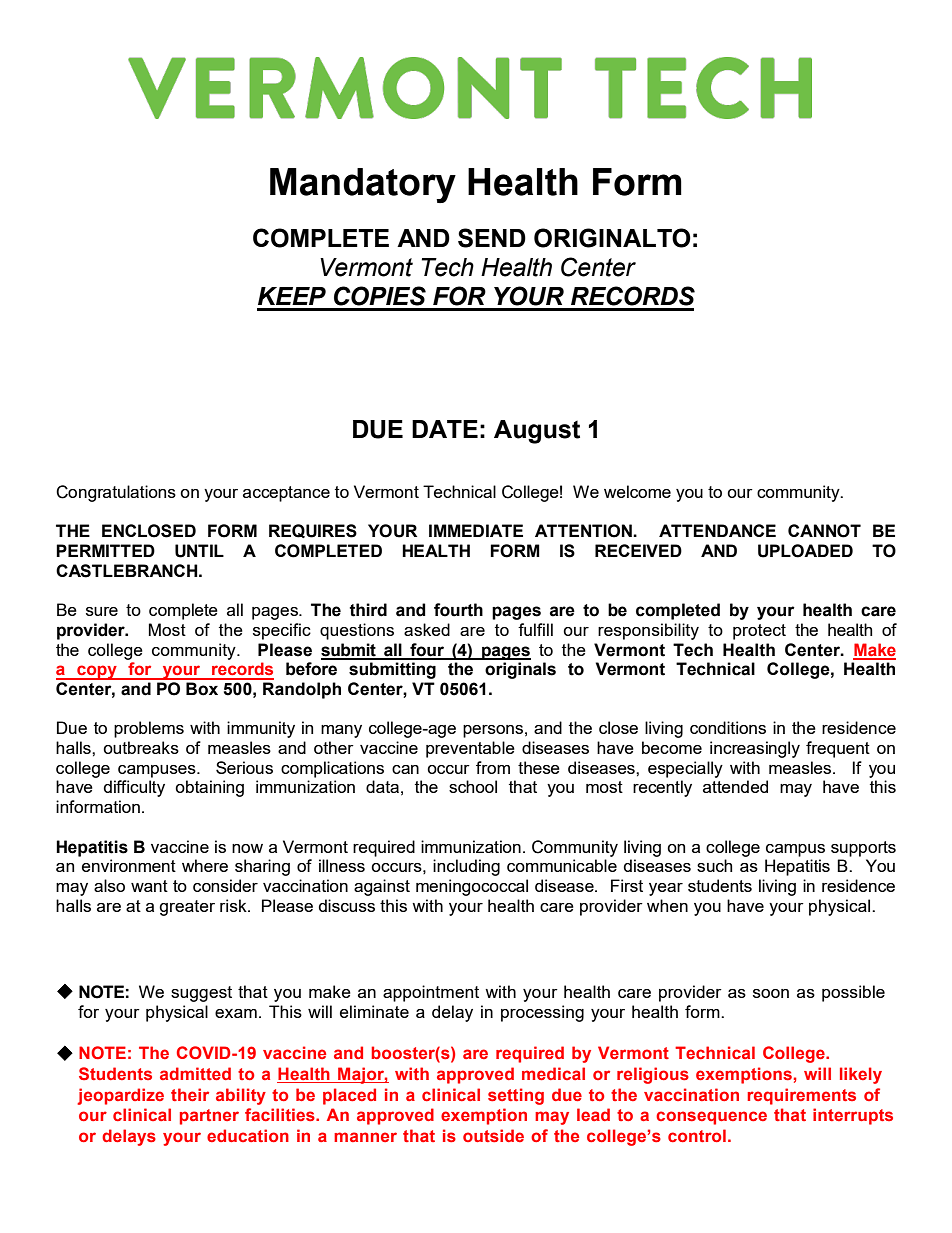 The height and width of the document is (1233, 952). Describe the element at coordinates (209, 788) in the document. I see `obtaining` at that location.
